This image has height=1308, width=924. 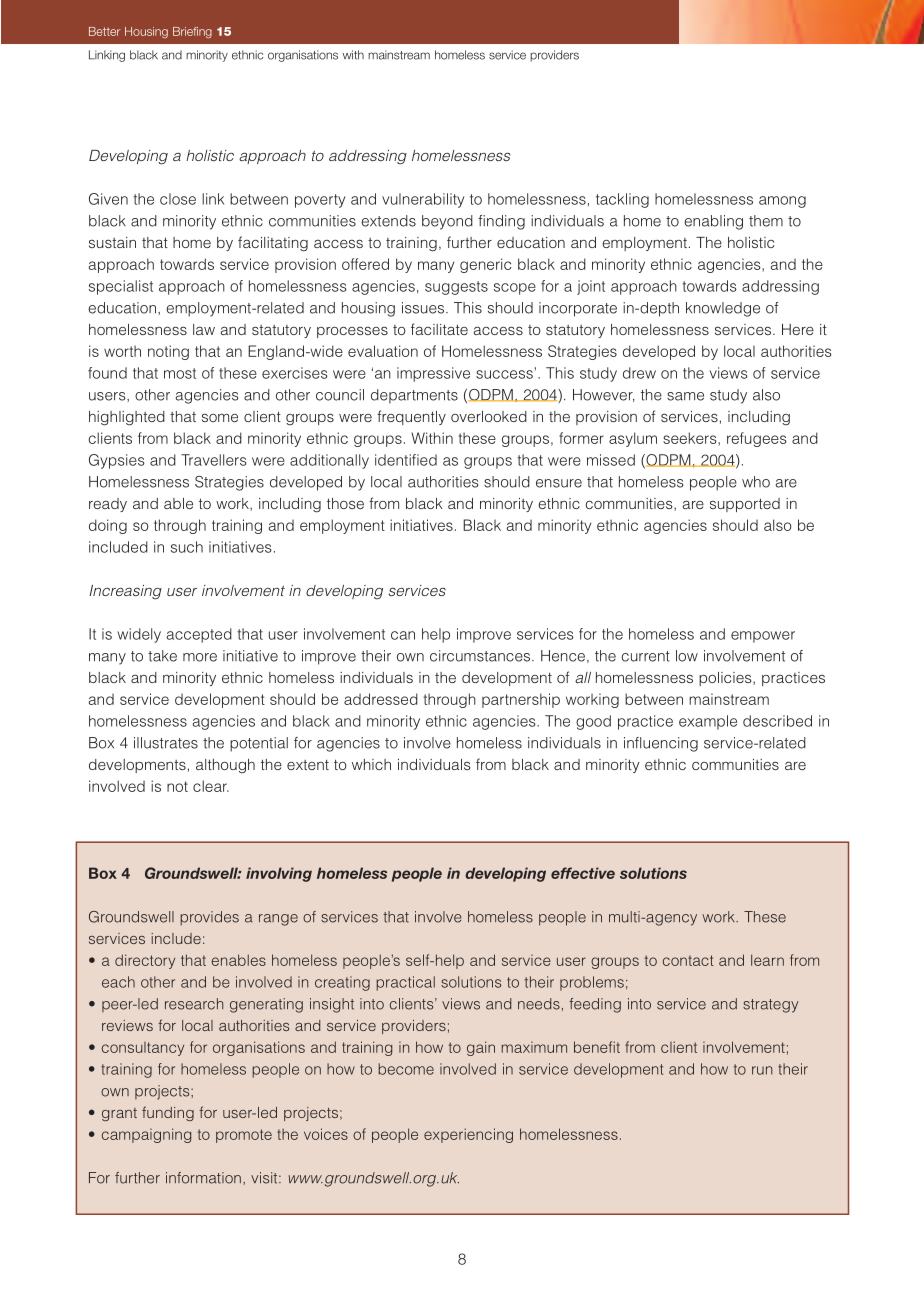 What do you see at coordinates (371, 764) in the image?
I see `which` at bounding box center [371, 764].
